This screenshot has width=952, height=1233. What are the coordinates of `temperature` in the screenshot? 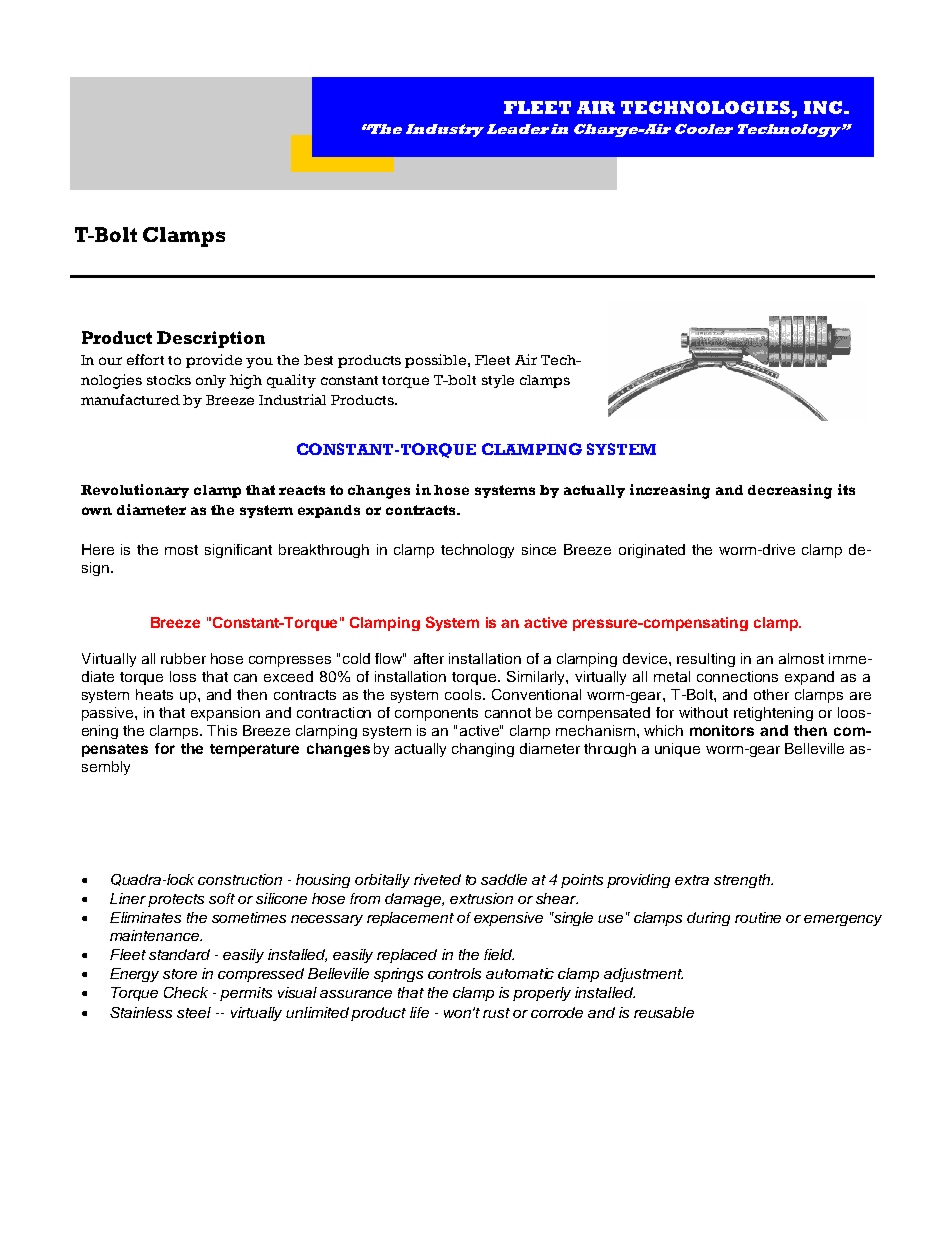 It's located at (254, 750).
